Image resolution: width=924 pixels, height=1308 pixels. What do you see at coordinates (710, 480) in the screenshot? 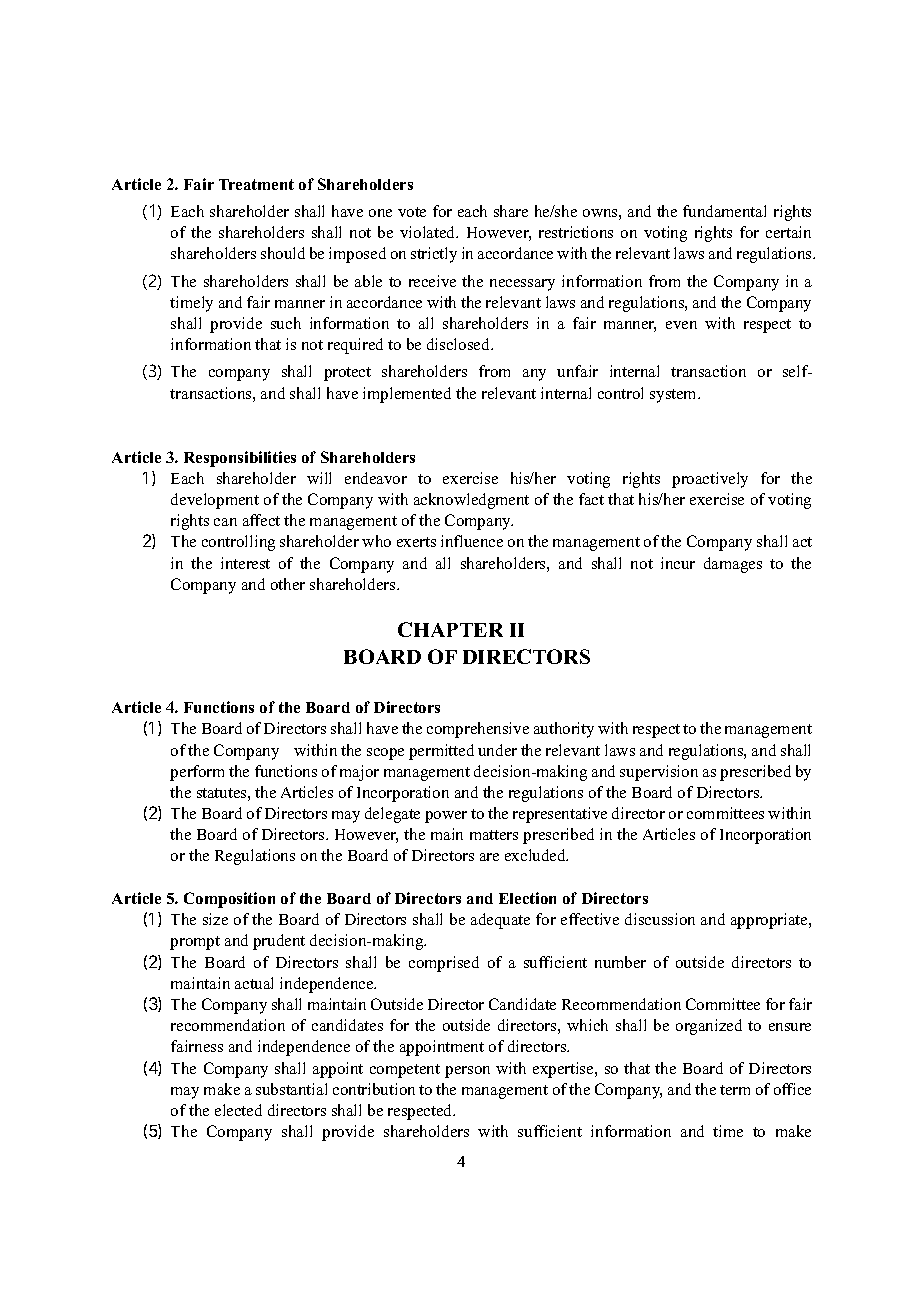
I see `proactively` at bounding box center [710, 480].
